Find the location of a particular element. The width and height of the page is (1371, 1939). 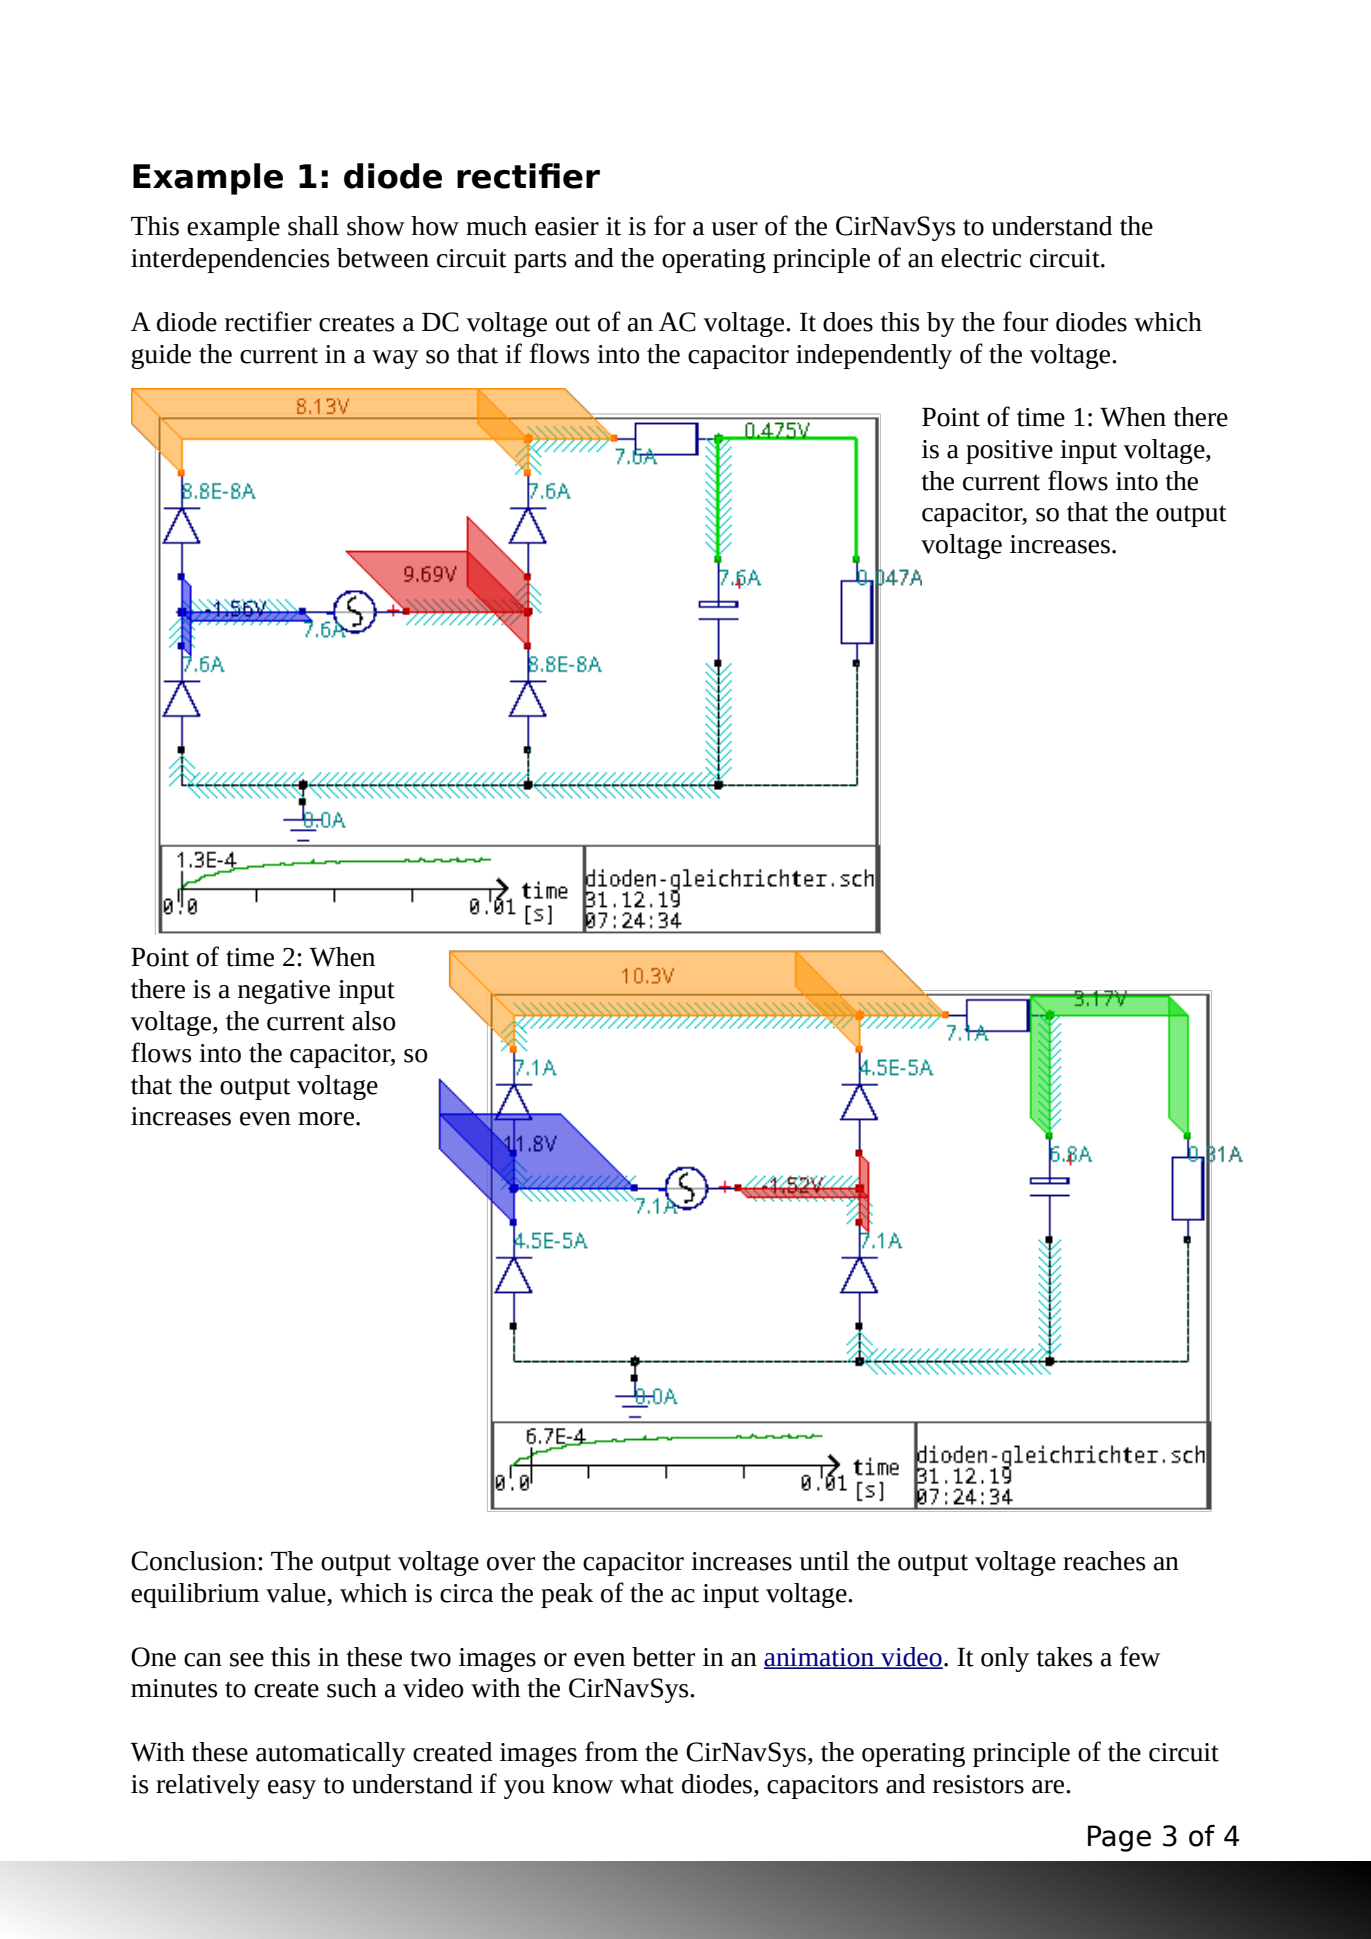

for is located at coordinates (670, 225).
